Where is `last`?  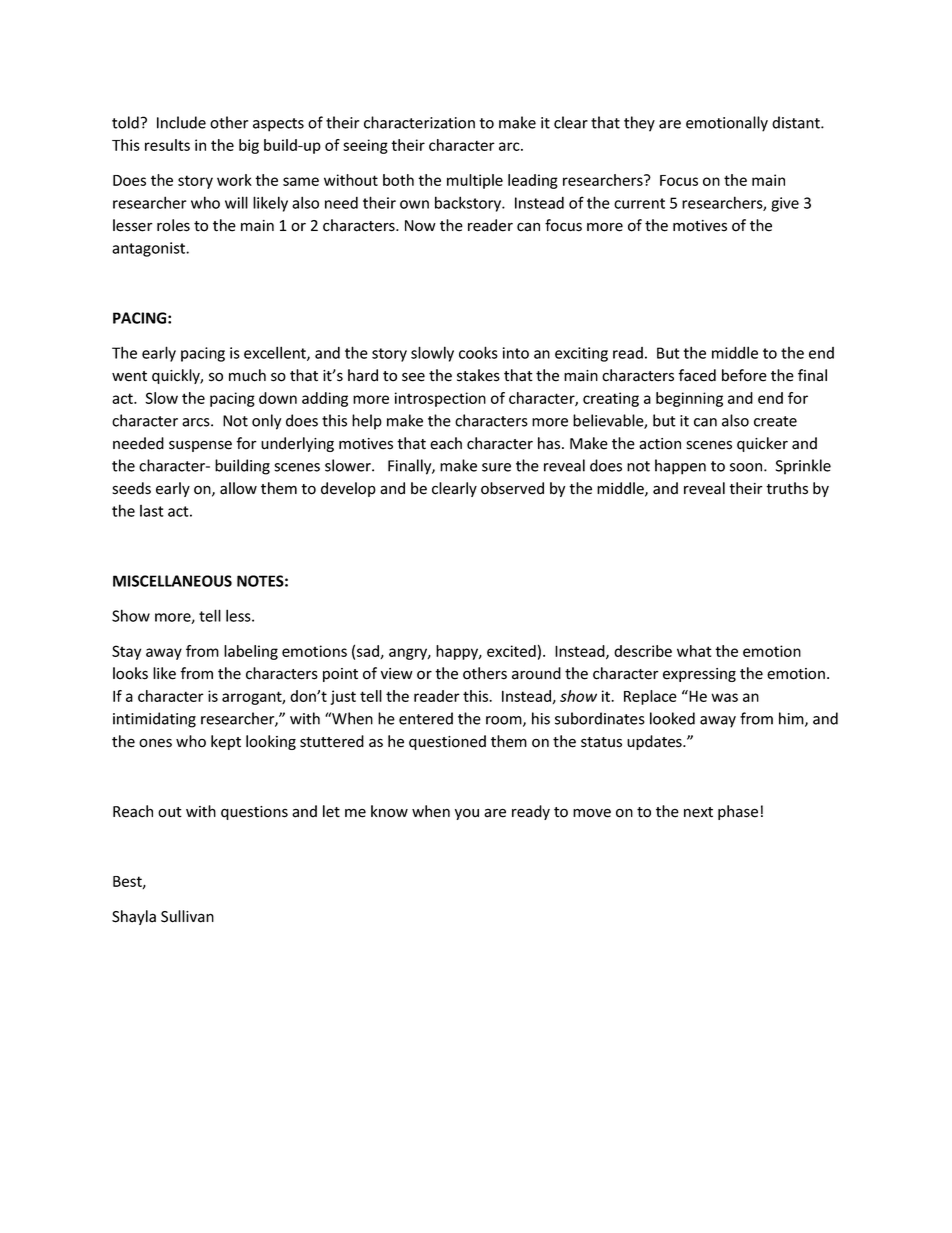 last is located at coordinates (152, 511).
